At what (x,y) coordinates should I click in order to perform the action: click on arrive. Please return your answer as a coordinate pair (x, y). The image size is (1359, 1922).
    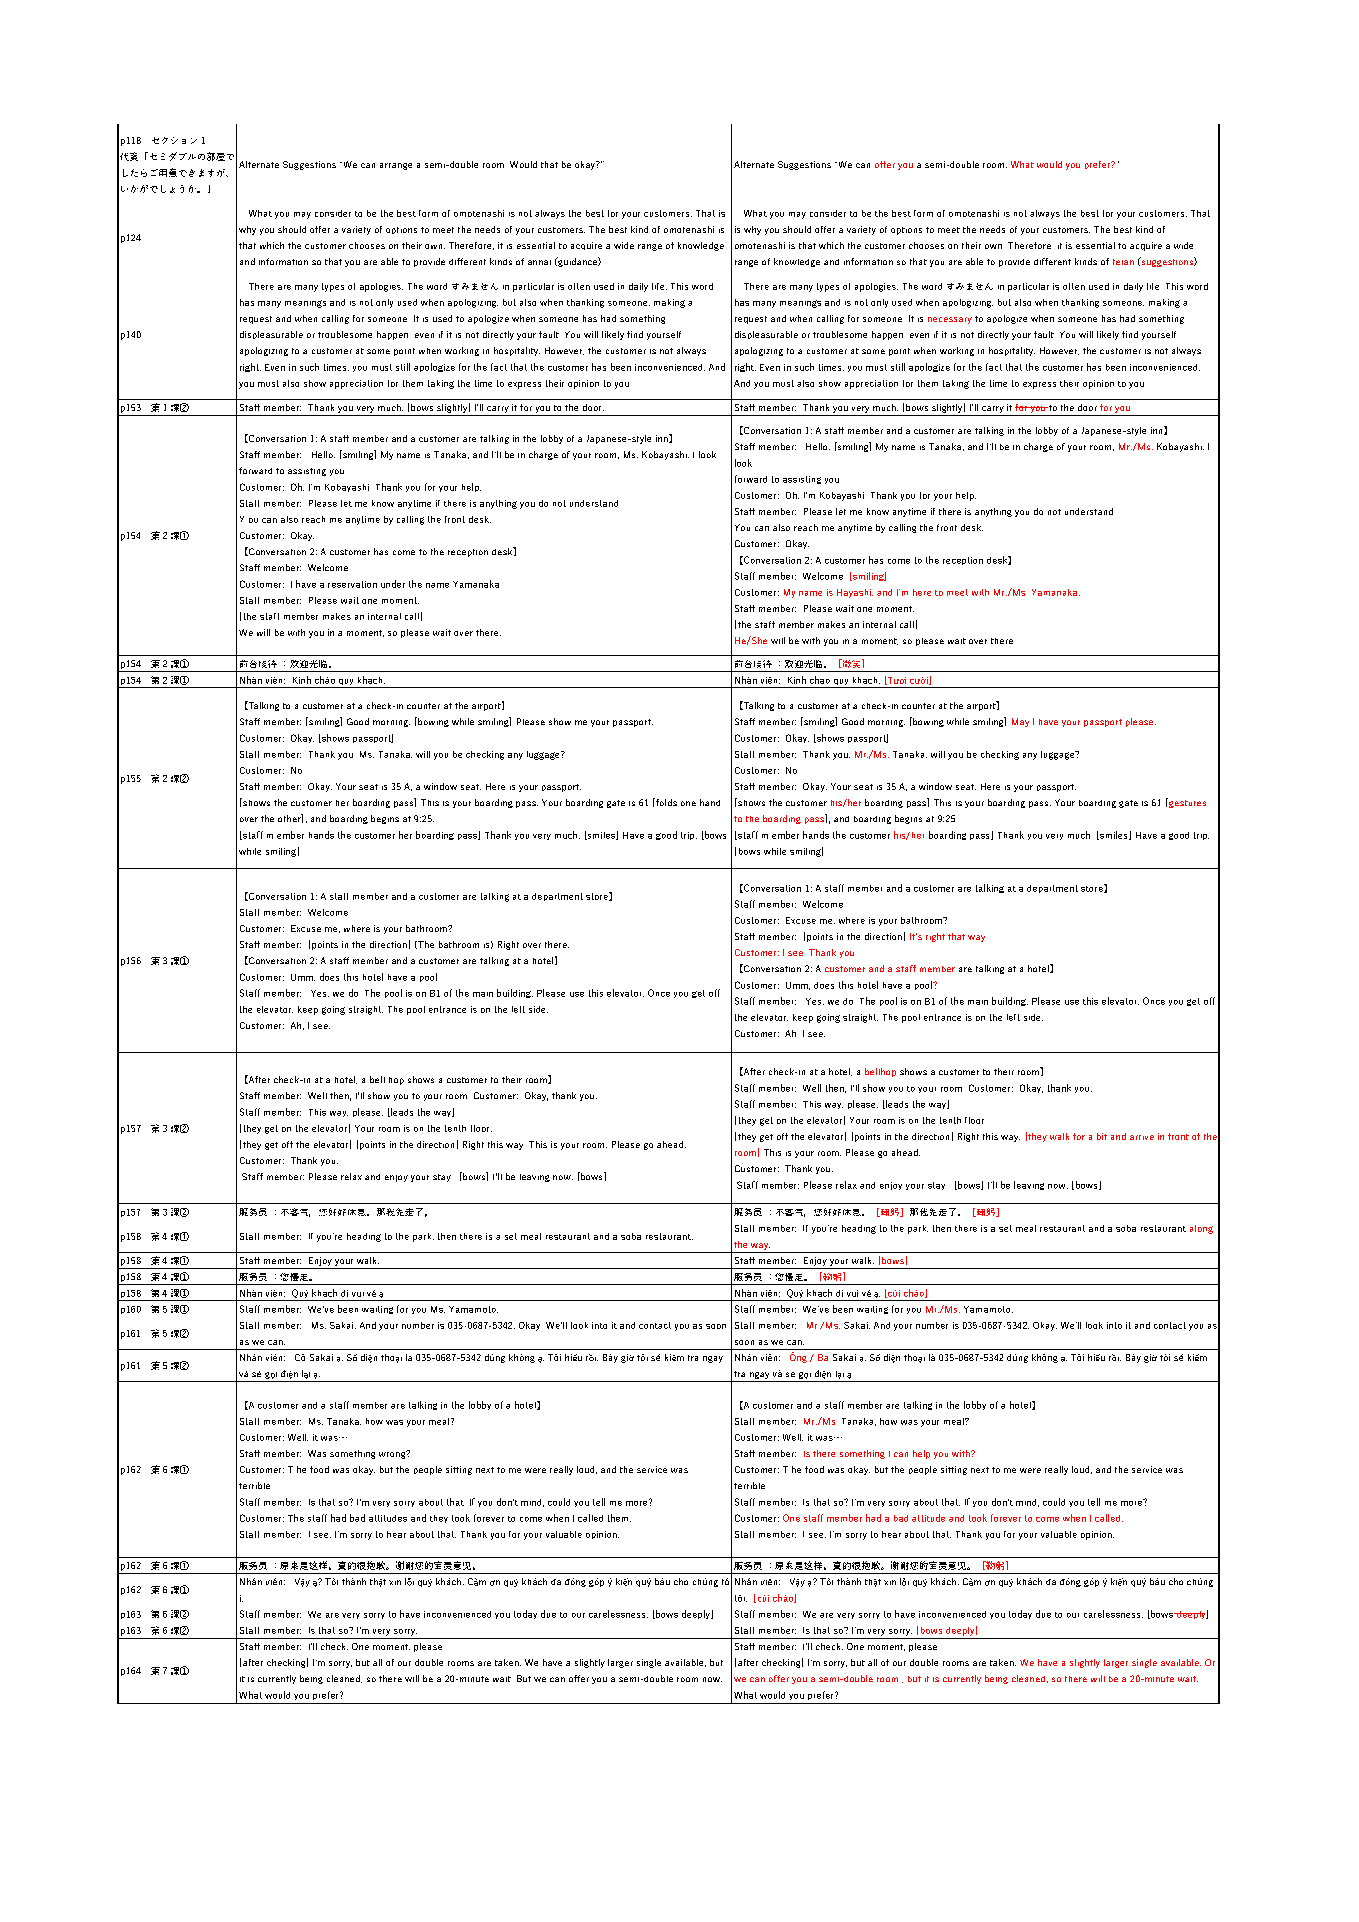
    Looking at the image, I should click on (1142, 1137).
